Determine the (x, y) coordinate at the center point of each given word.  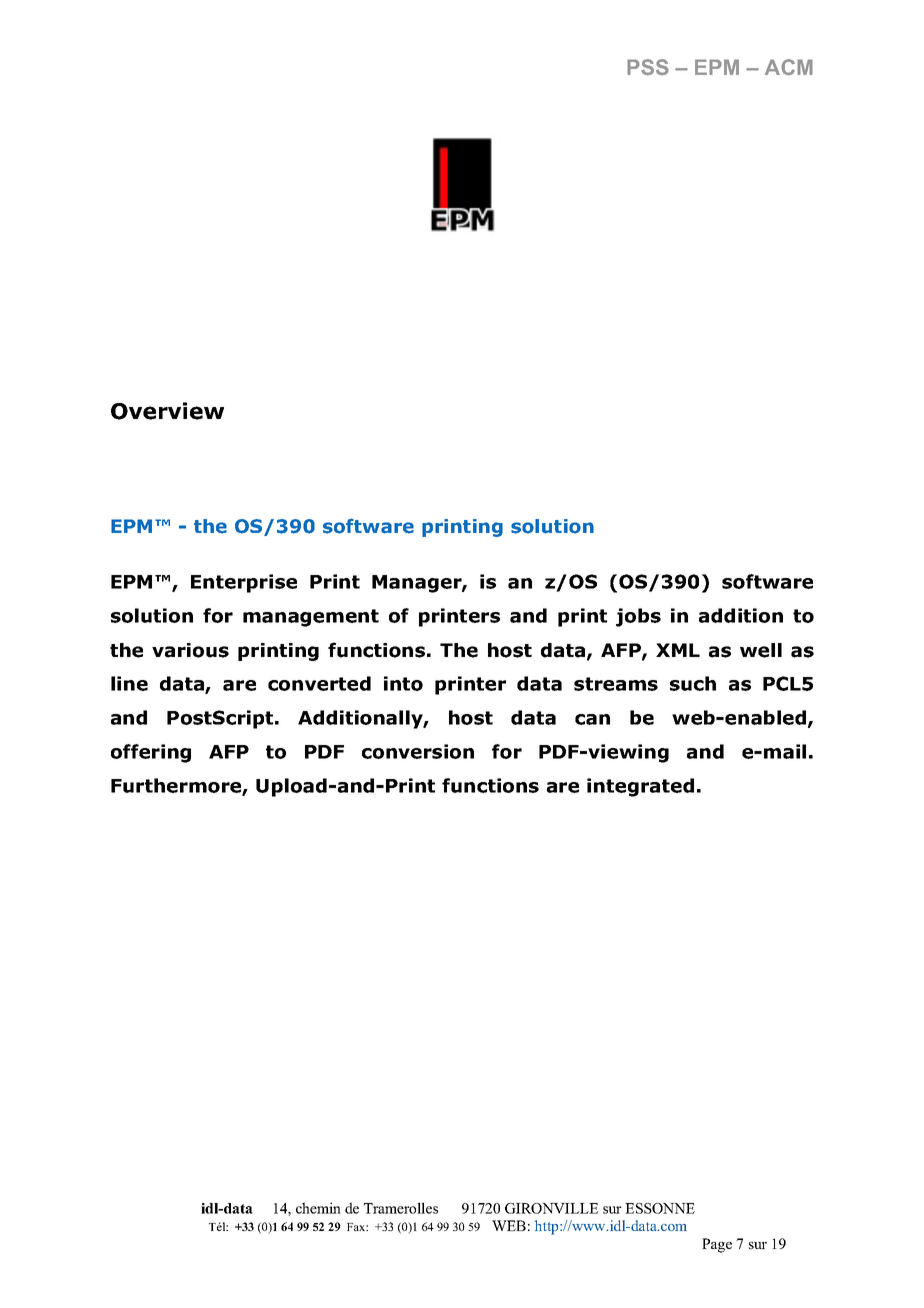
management (311, 618)
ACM (789, 67)
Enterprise (244, 583)
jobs (638, 617)
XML (678, 650)
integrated (640, 787)
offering (151, 753)
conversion (418, 751)
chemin (318, 1208)
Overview (167, 411)
